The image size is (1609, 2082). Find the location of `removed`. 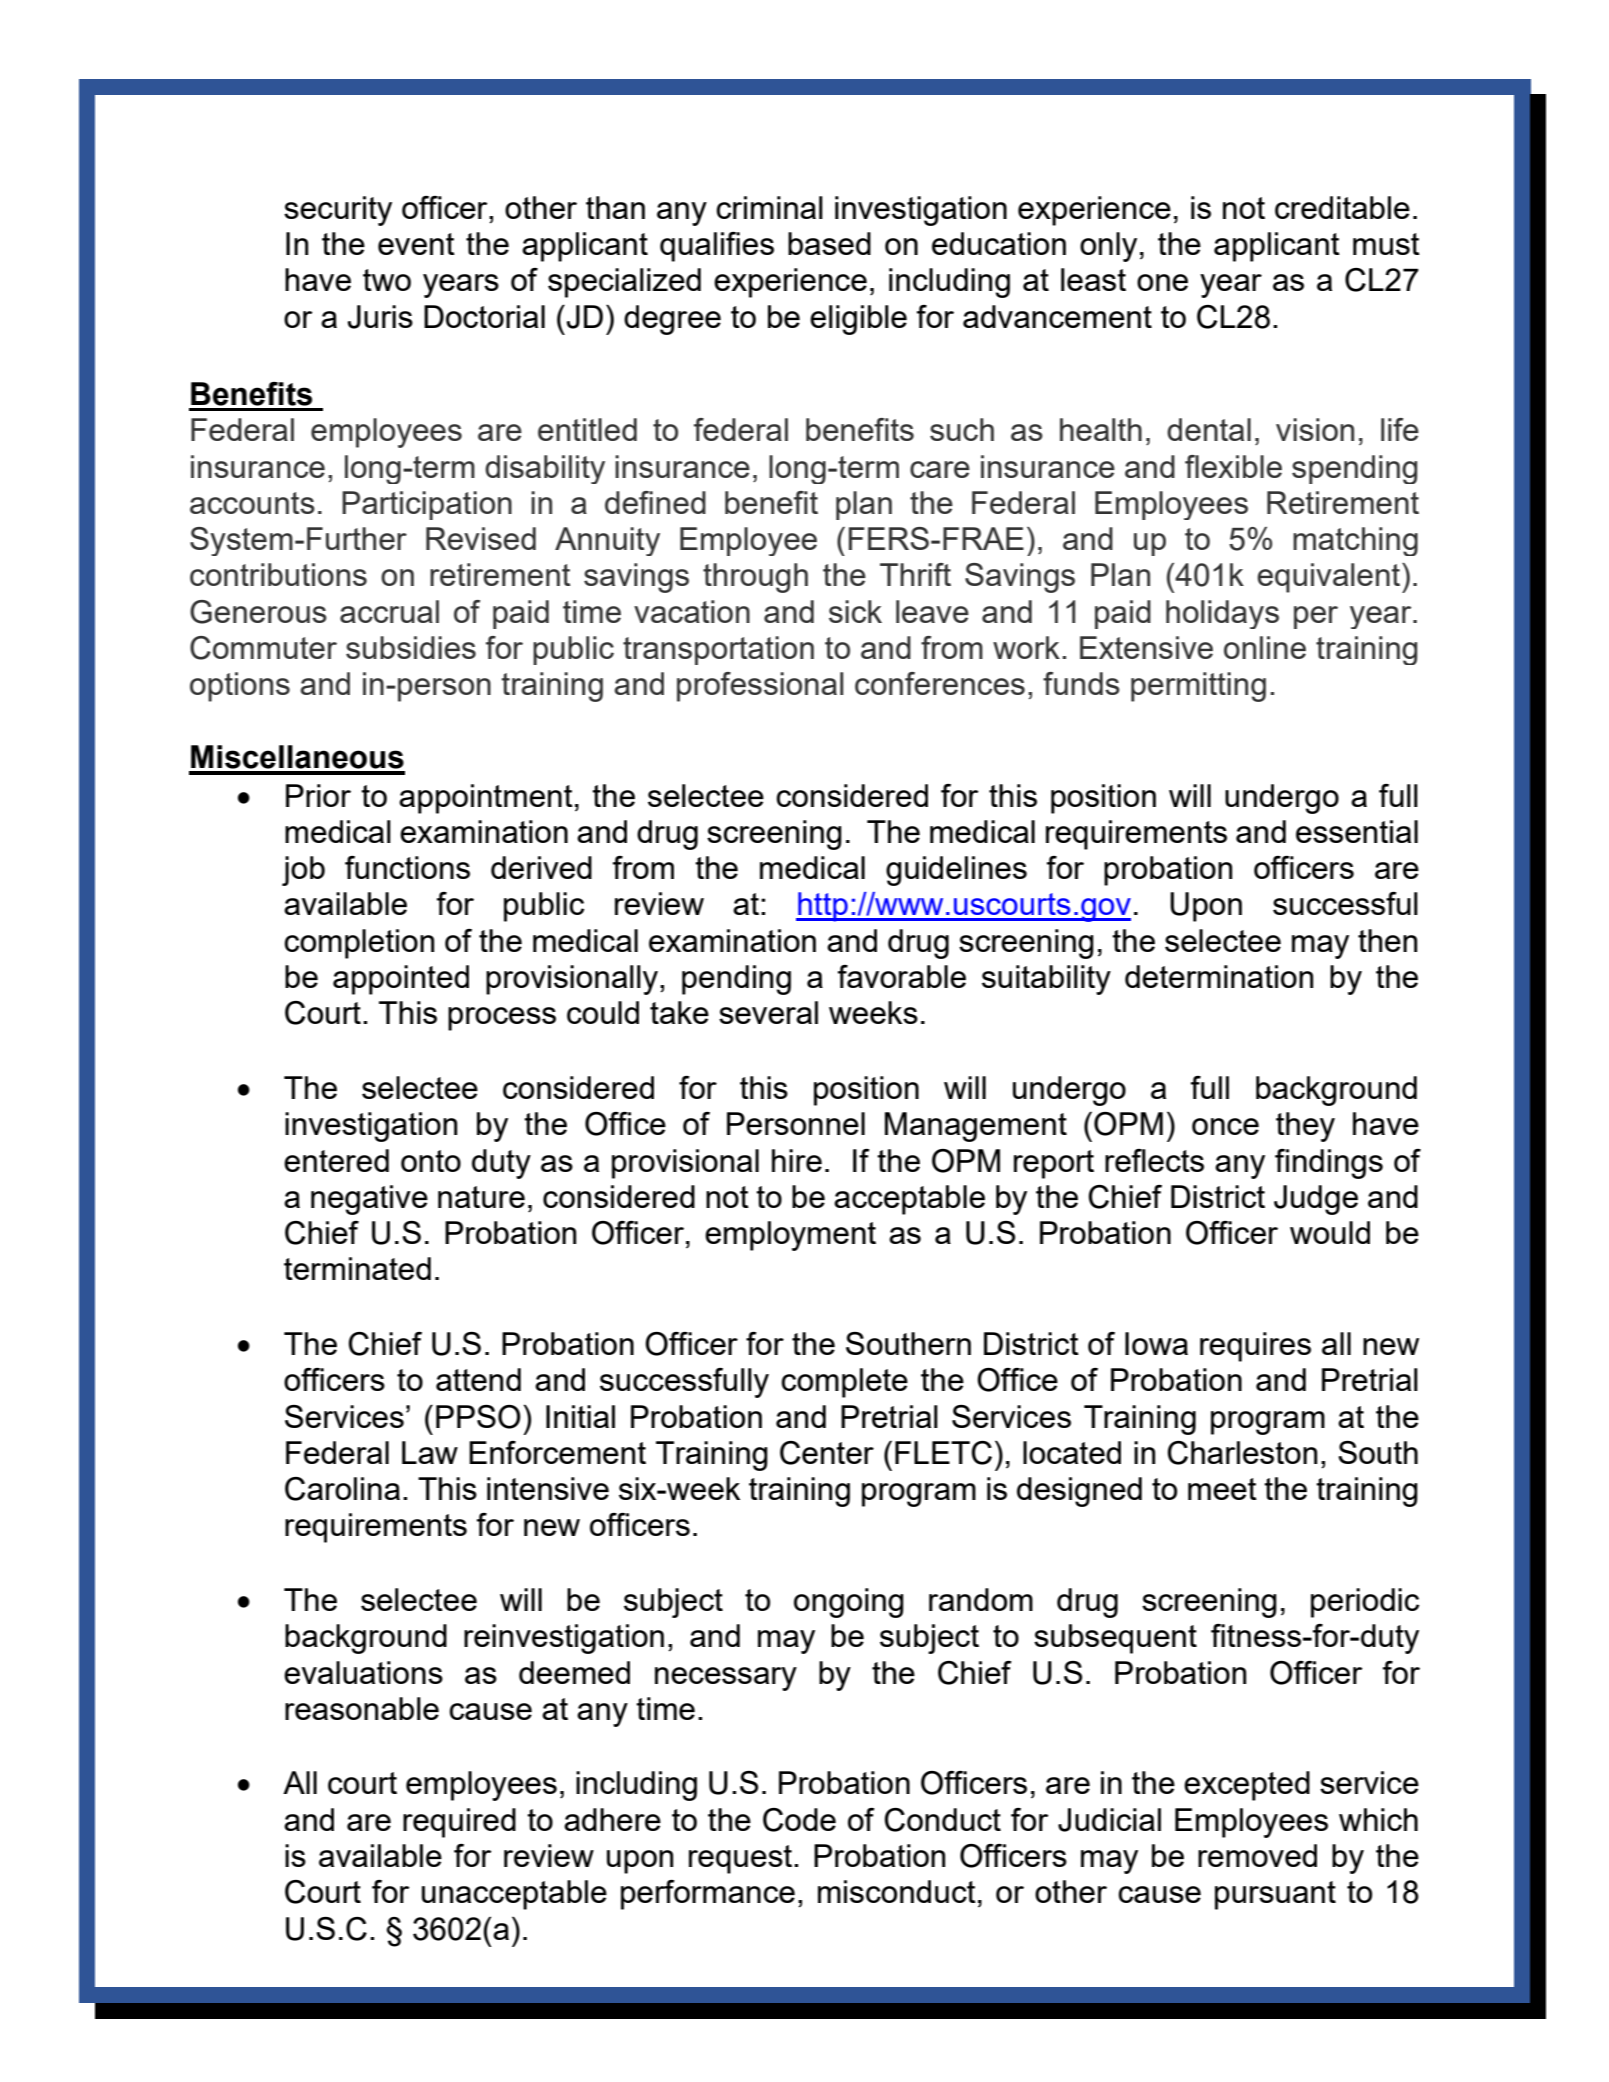

removed is located at coordinates (1257, 1855).
